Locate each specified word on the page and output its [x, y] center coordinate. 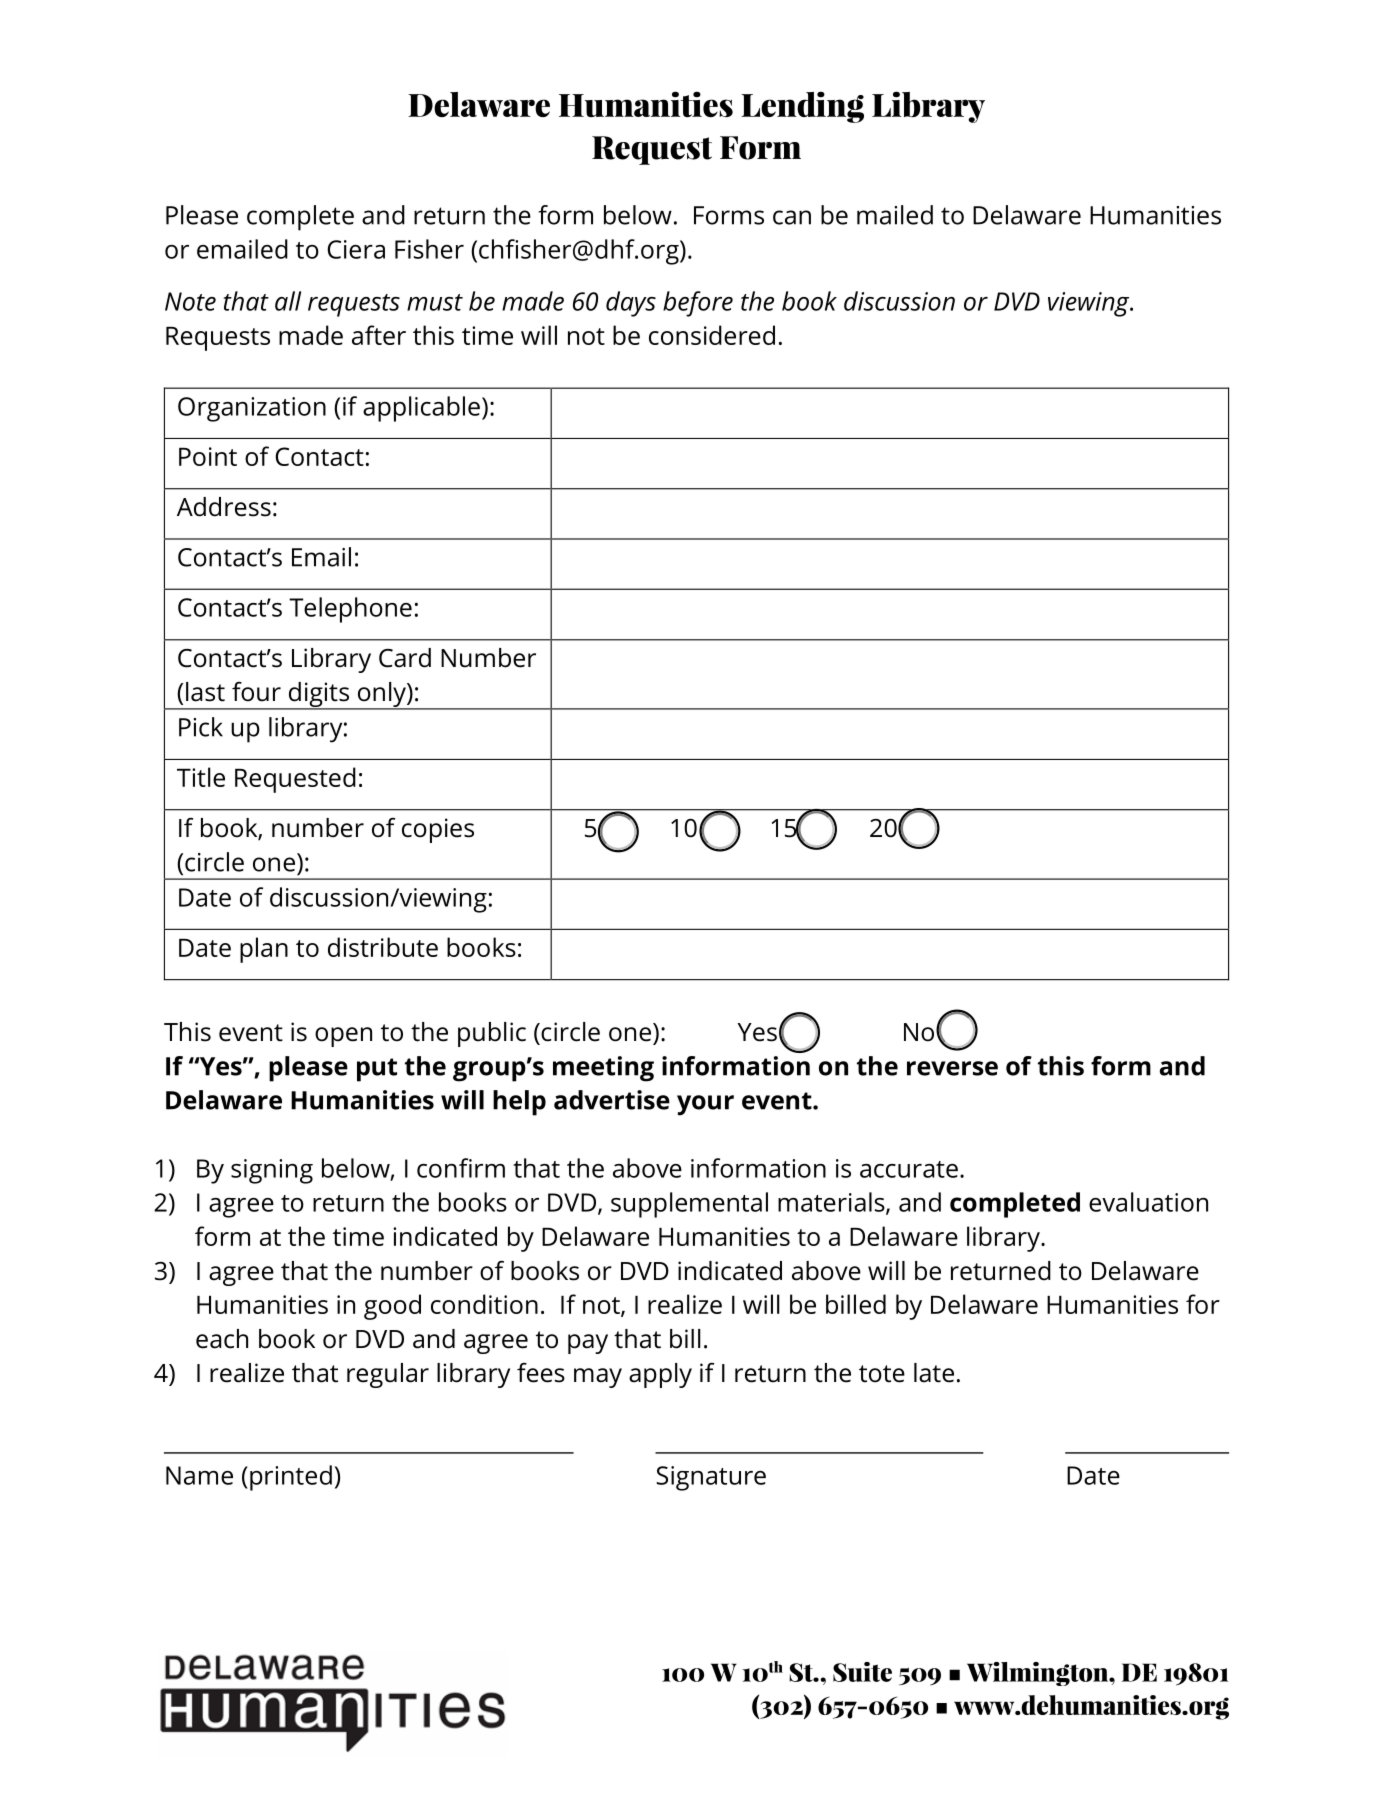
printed [291, 1478]
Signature [711, 1478]
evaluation [1148, 1202]
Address [224, 507]
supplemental [689, 1205]
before [698, 304]
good [392, 1307]
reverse [952, 1068]
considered [712, 335]
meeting [603, 1069]
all [288, 301]
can [792, 217]
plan [264, 950]
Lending [802, 107]
